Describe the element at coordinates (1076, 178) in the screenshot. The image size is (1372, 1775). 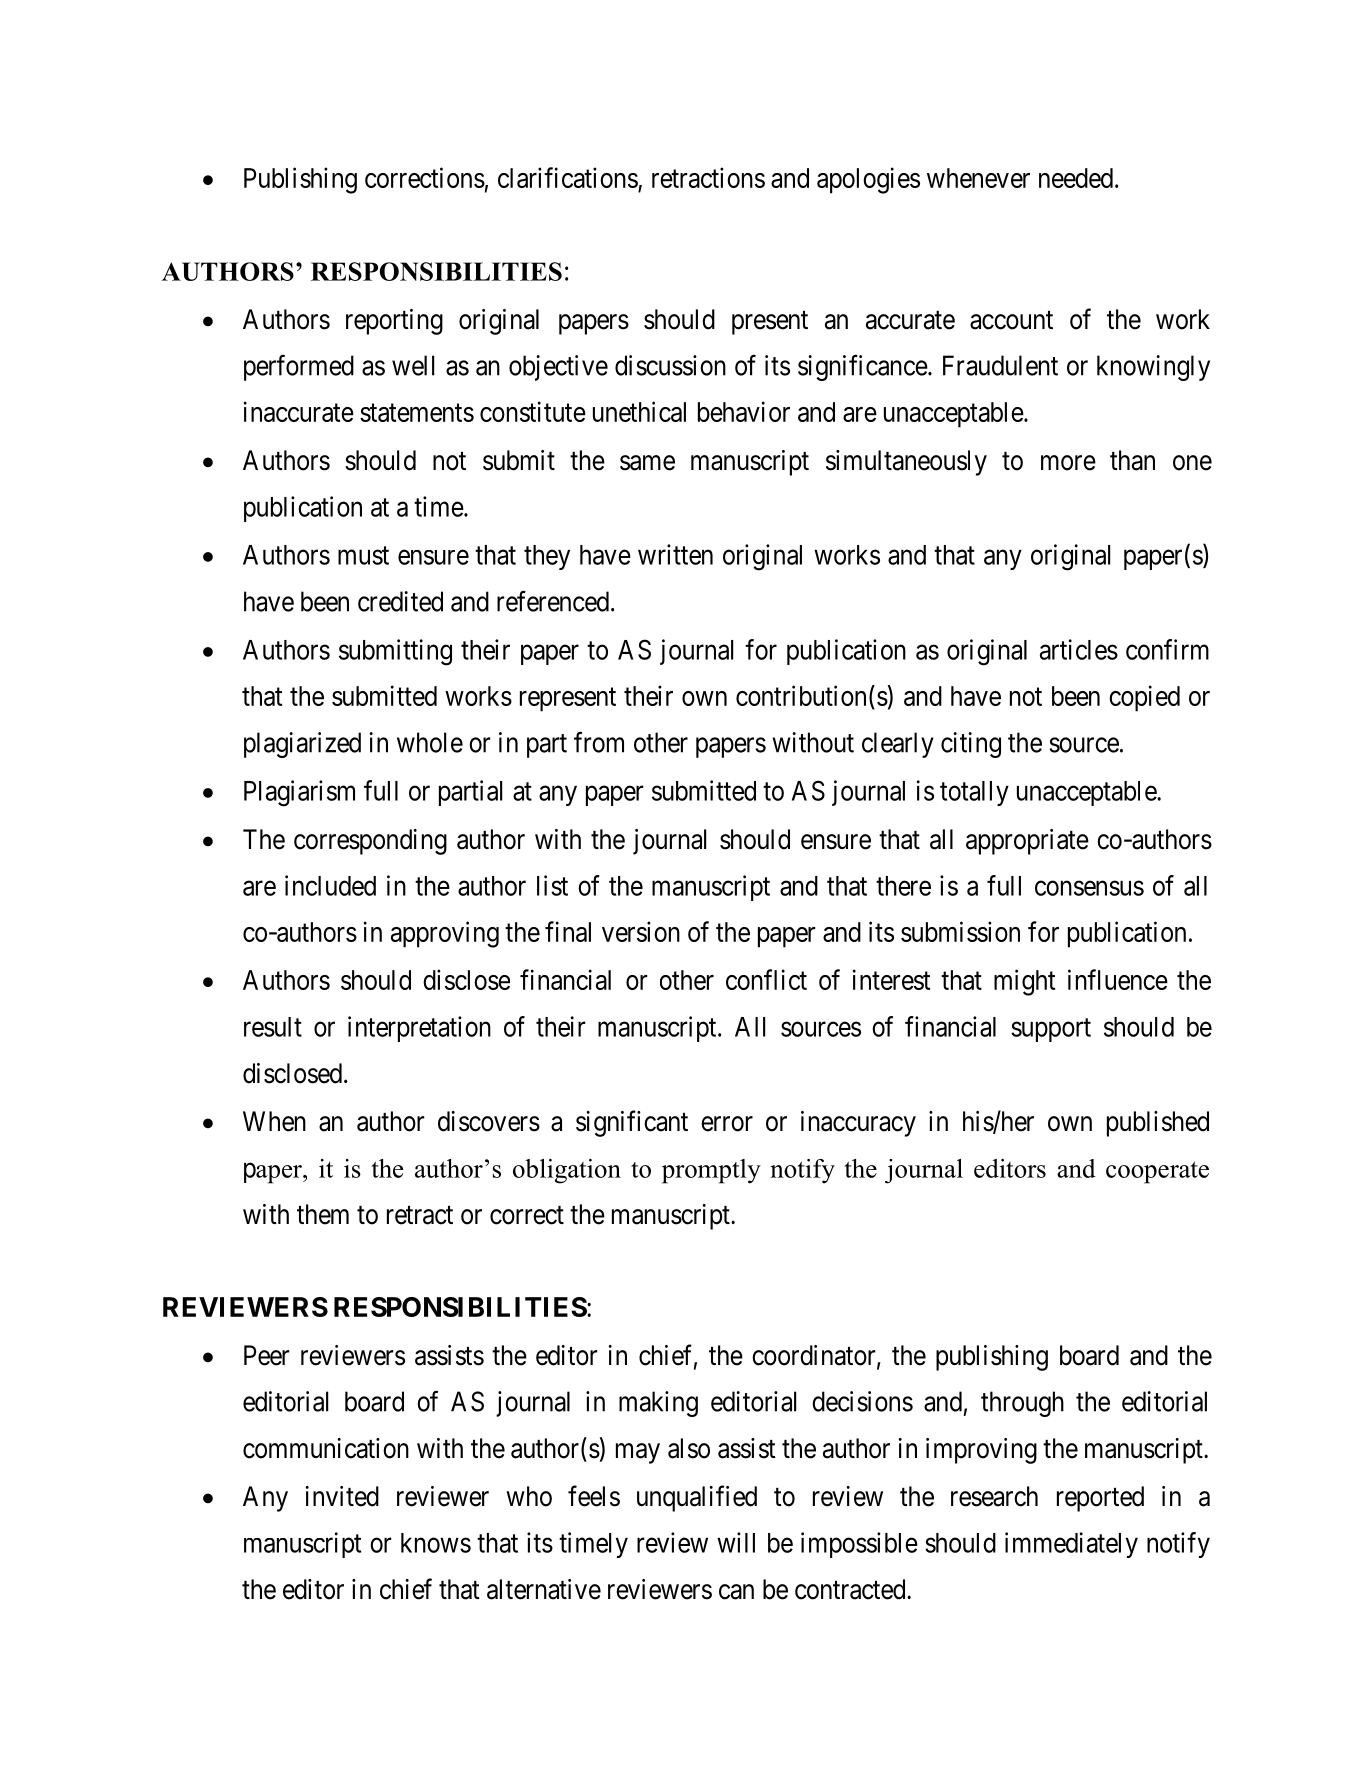
I see `needed` at that location.
